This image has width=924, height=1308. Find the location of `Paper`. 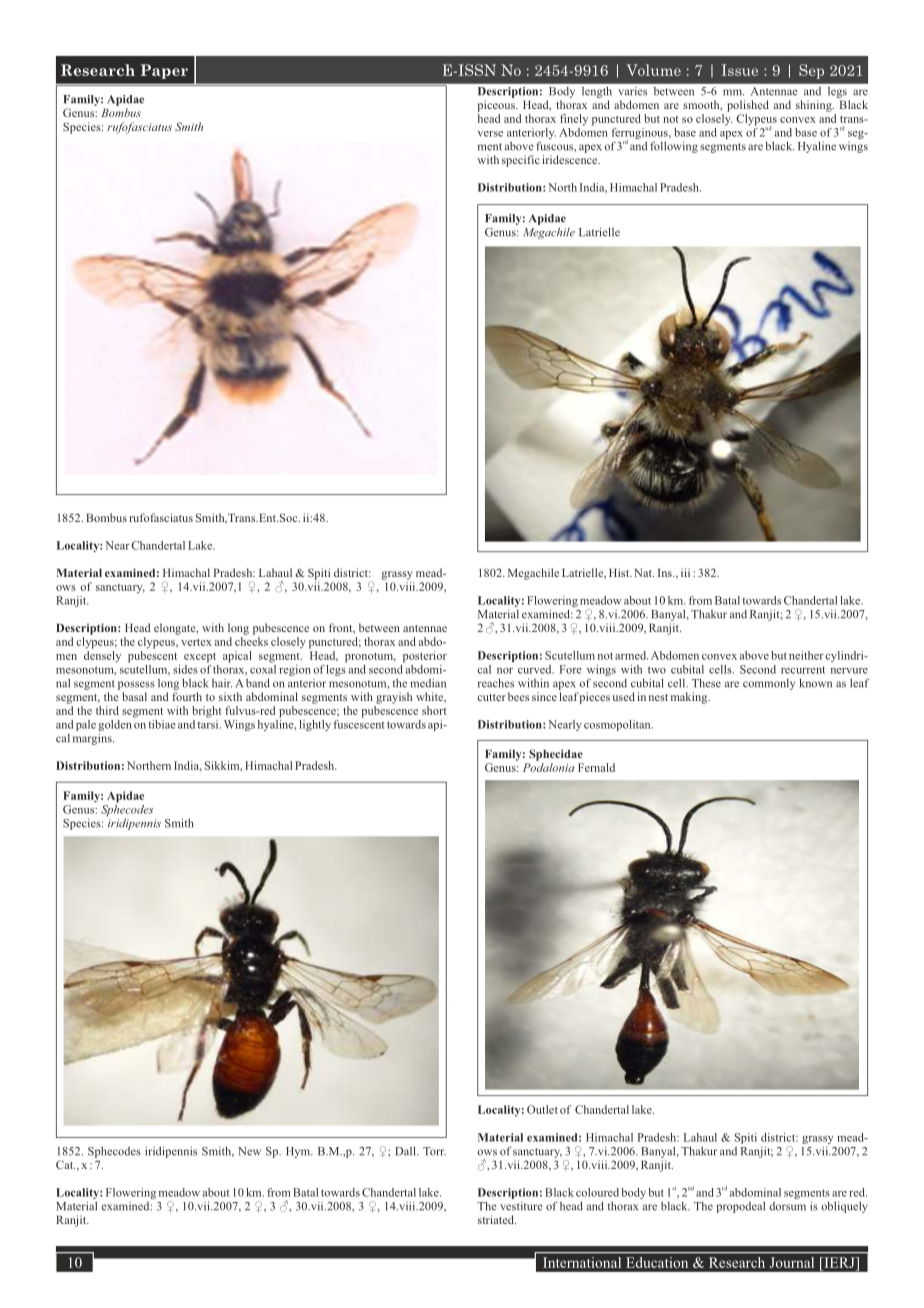

Paper is located at coordinates (164, 71).
